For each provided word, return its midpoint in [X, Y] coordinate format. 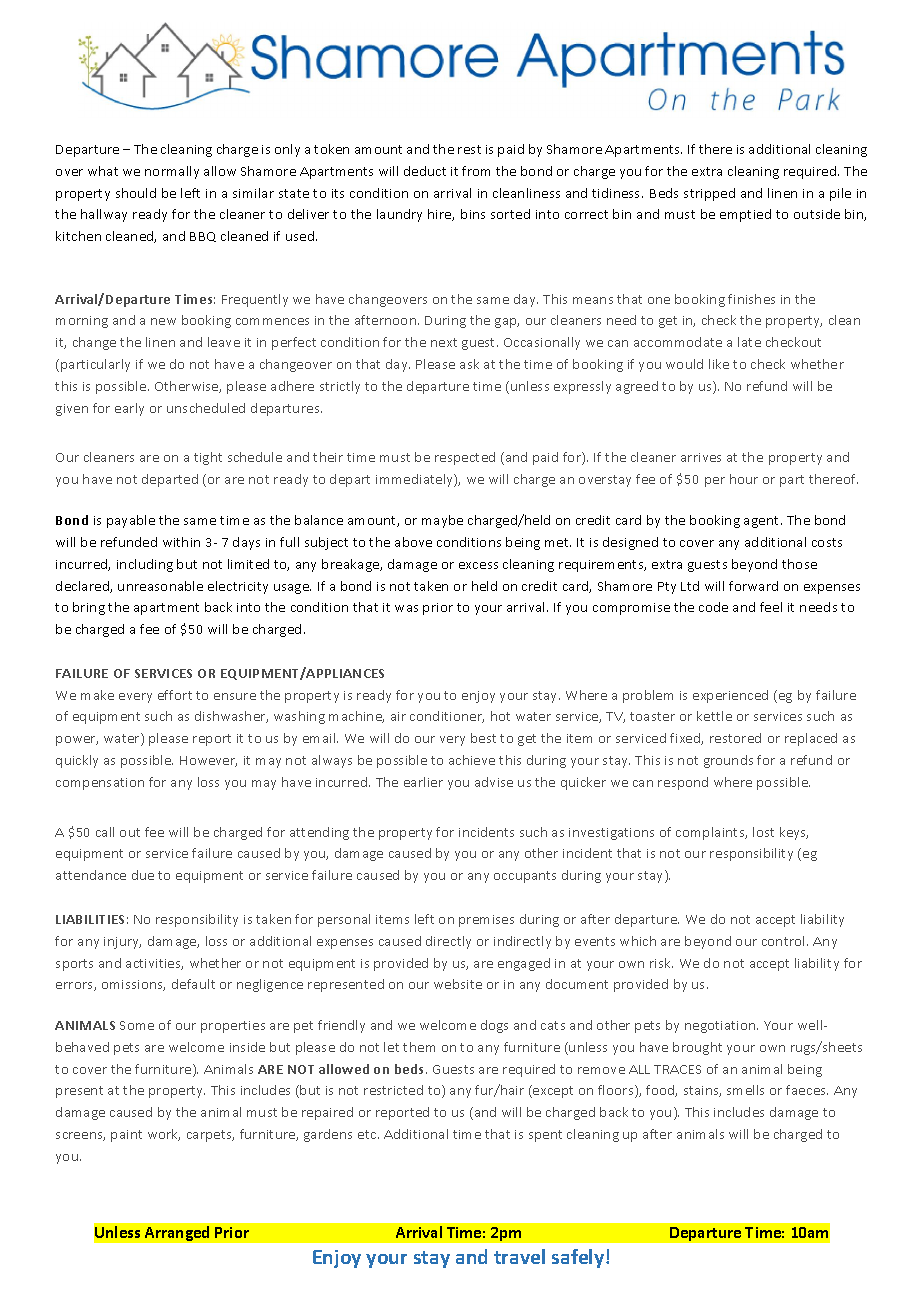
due [143, 875]
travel [519, 1256]
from [476, 171]
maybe [442, 521]
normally [172, 172]
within [181, 542]
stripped [709, 194]
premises [486, 921]
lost [763, 832]
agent [763, 522]
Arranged [177, 1233]
